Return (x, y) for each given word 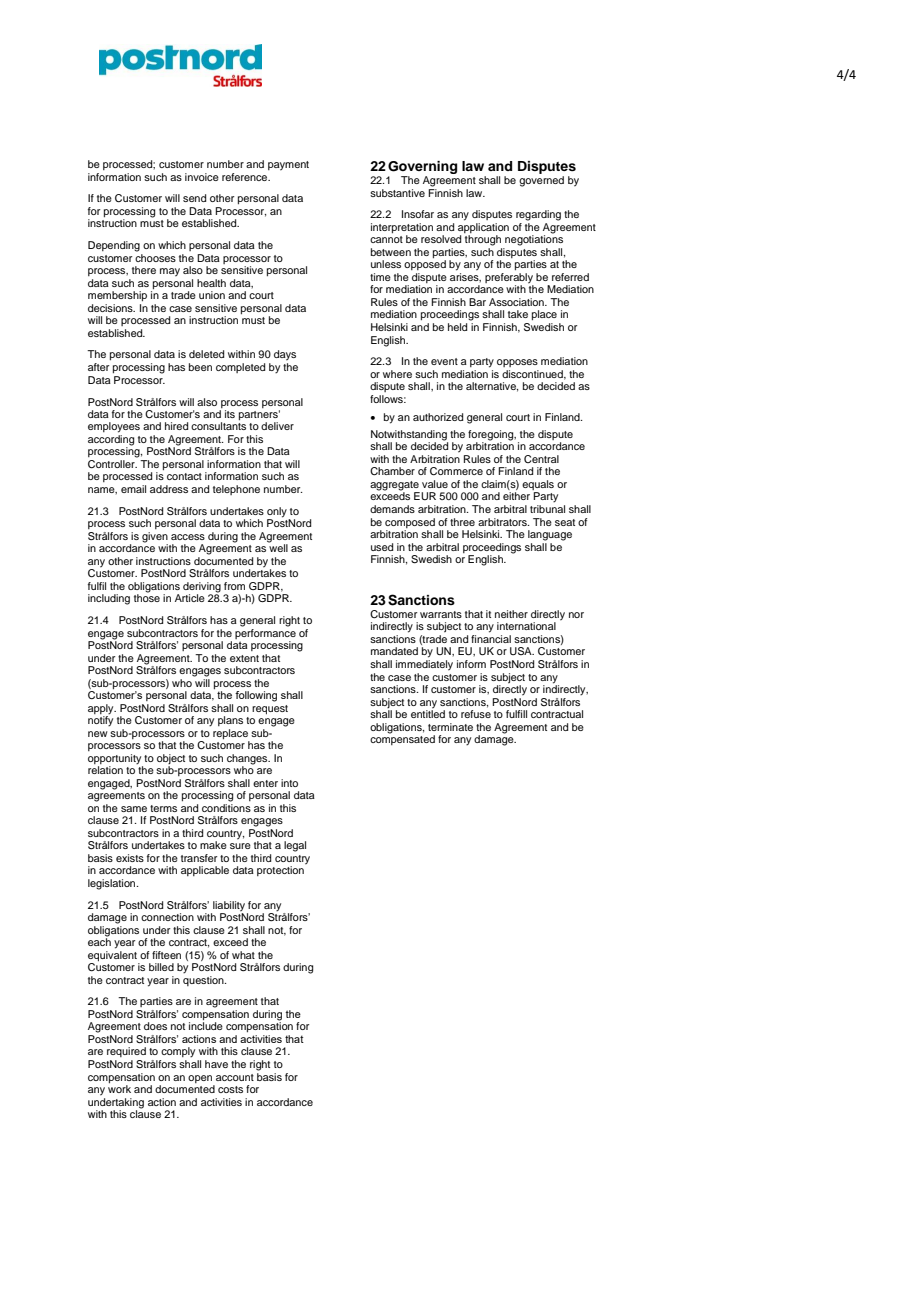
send (194, 198)
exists (130, 858)
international (526, 626)
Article (190, 598)
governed (541, 181)
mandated (394, 651)
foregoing (492, 436)
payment (288, 166)
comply (178, 1052)
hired (176, 426)
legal (295, 846)
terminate (450, 727)
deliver (277, 426)
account (235, 1077)
